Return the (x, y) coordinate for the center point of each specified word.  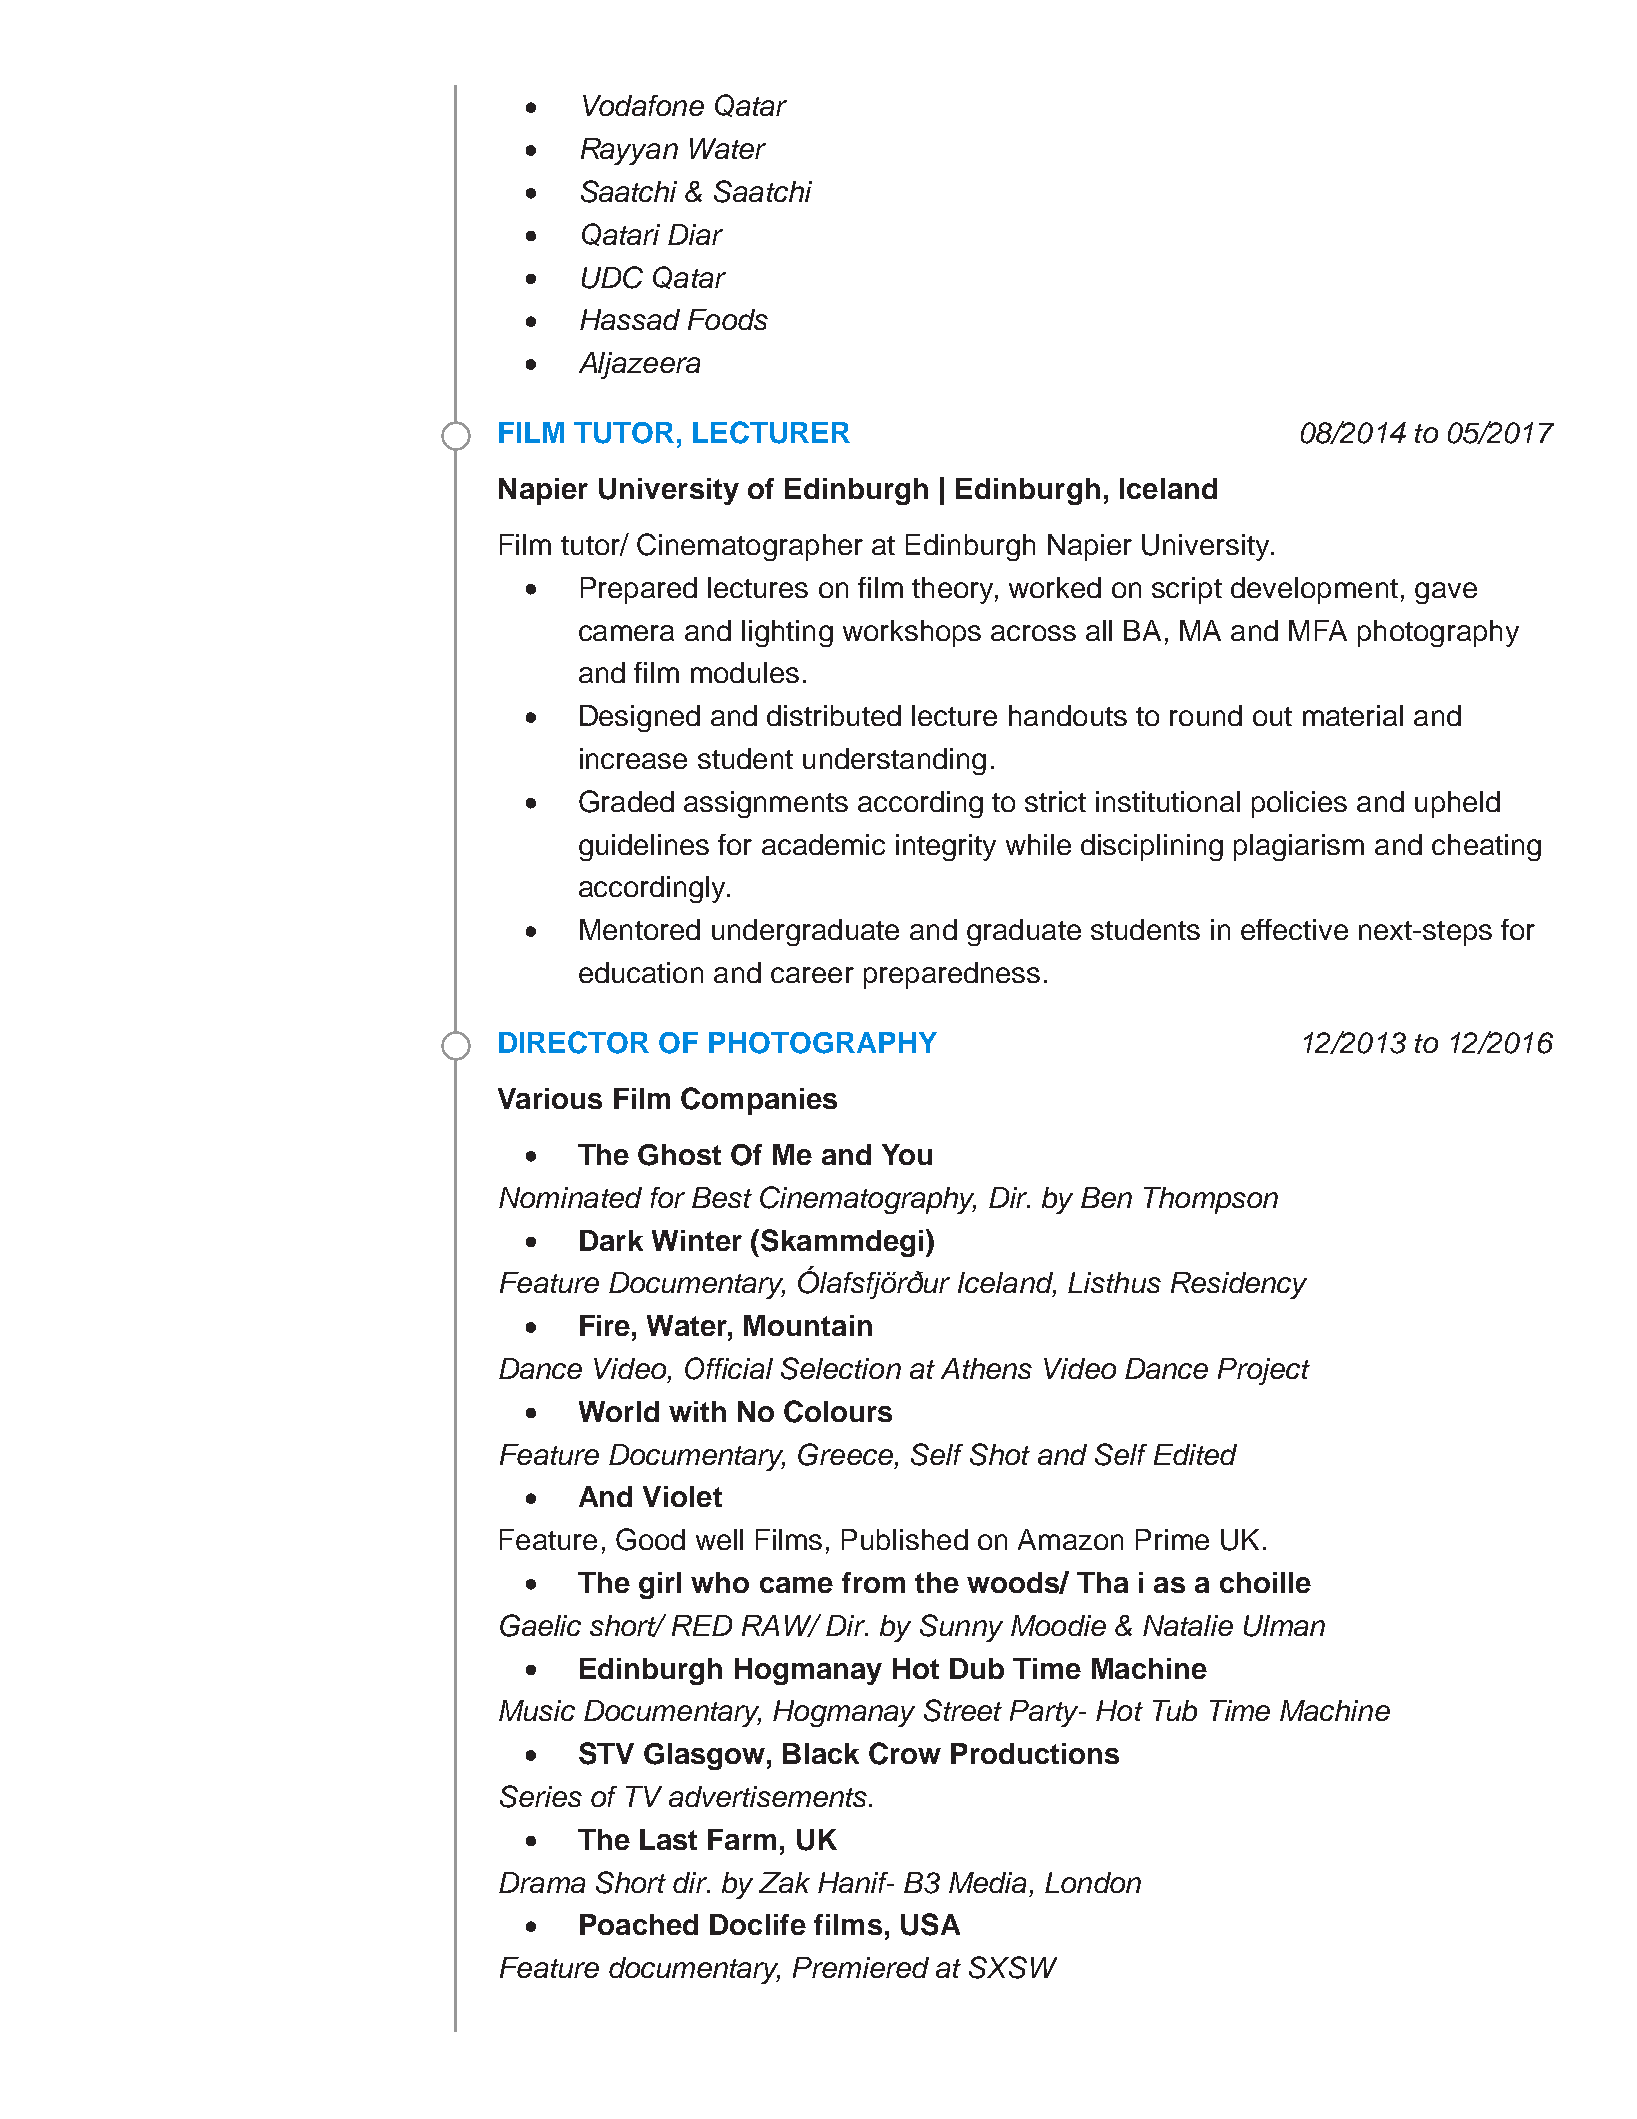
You (907, 1154)
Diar (695, 234)
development (1314, 590)
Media (987, 1882)
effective (1294, 929)
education (641, 972)
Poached (639, 1924)
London (1093, 1882)
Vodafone (643, 105)
